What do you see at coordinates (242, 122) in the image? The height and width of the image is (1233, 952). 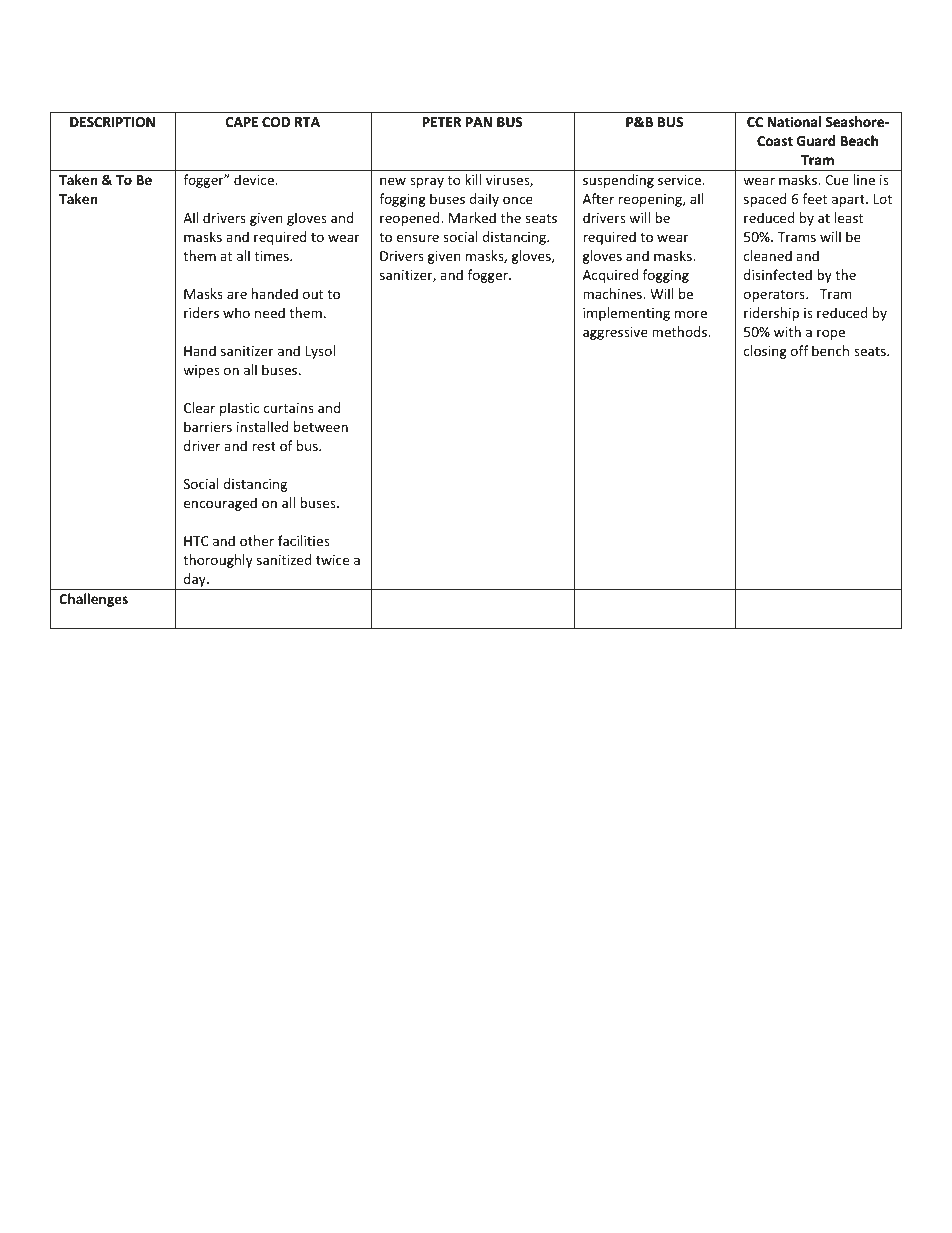 I see `CAPE` at bounding box center [242, 122].
